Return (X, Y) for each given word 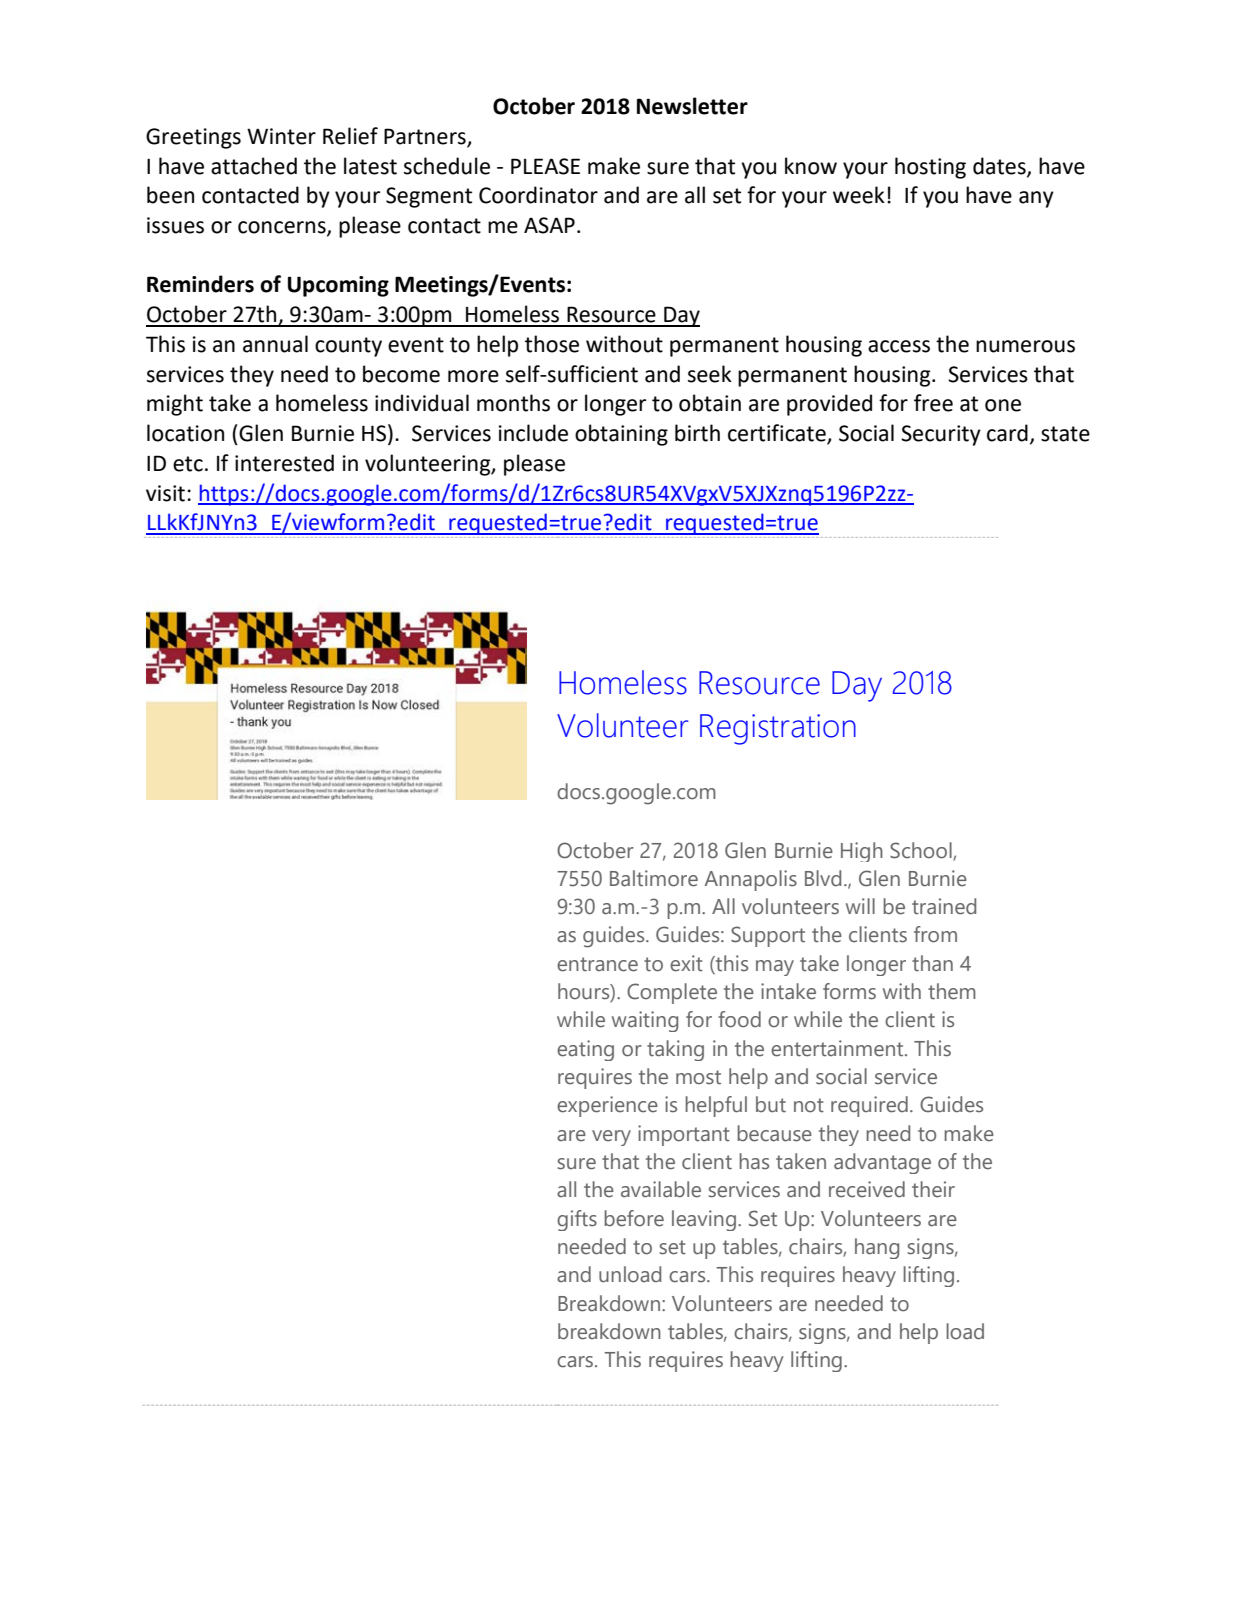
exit (686, 963)
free (933, 403)
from (935, 934)
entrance (597, 964)
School (922, 851)
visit (165, 493)
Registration (778, 729)
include (533, 433)
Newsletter (692, 106)
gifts (577, 1220)
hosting (930, 168)
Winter (281, 136)
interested (284, 463)
